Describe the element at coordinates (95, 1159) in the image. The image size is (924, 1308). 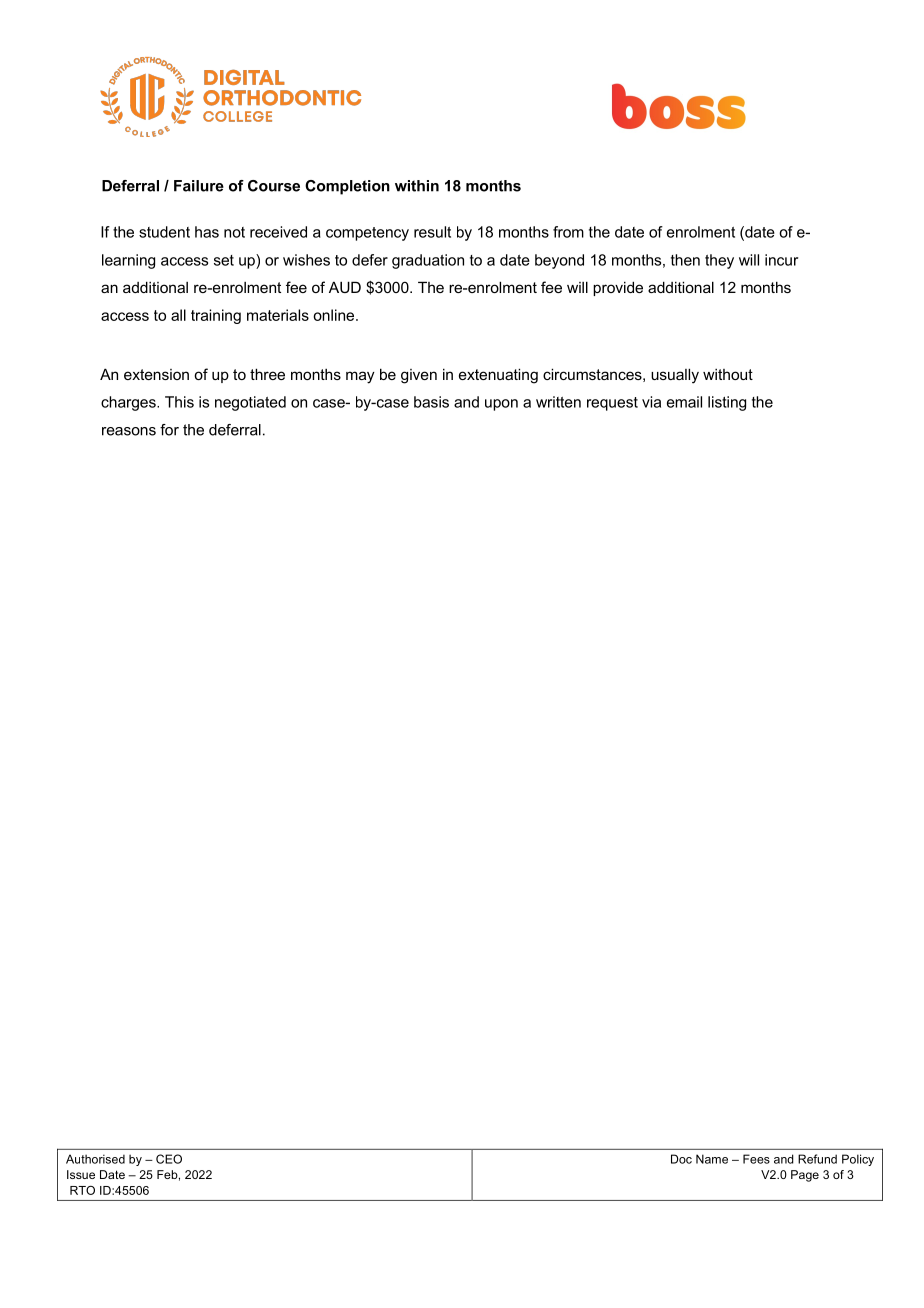
I see `Authorised` at that location.
